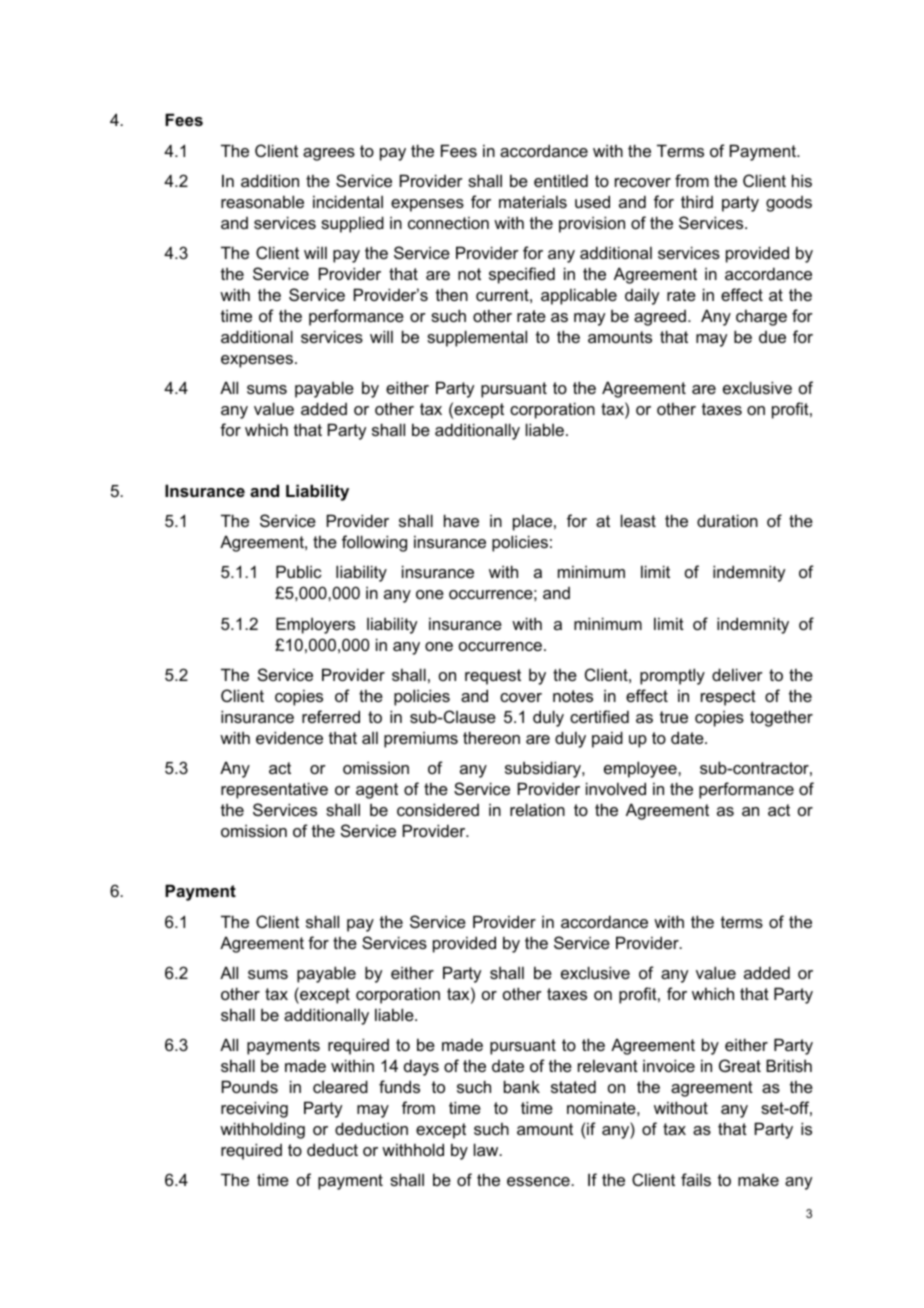  What do you see at coordinates (329, 154) in the image?
I see `agrees` at bounding box center [329, 154].
